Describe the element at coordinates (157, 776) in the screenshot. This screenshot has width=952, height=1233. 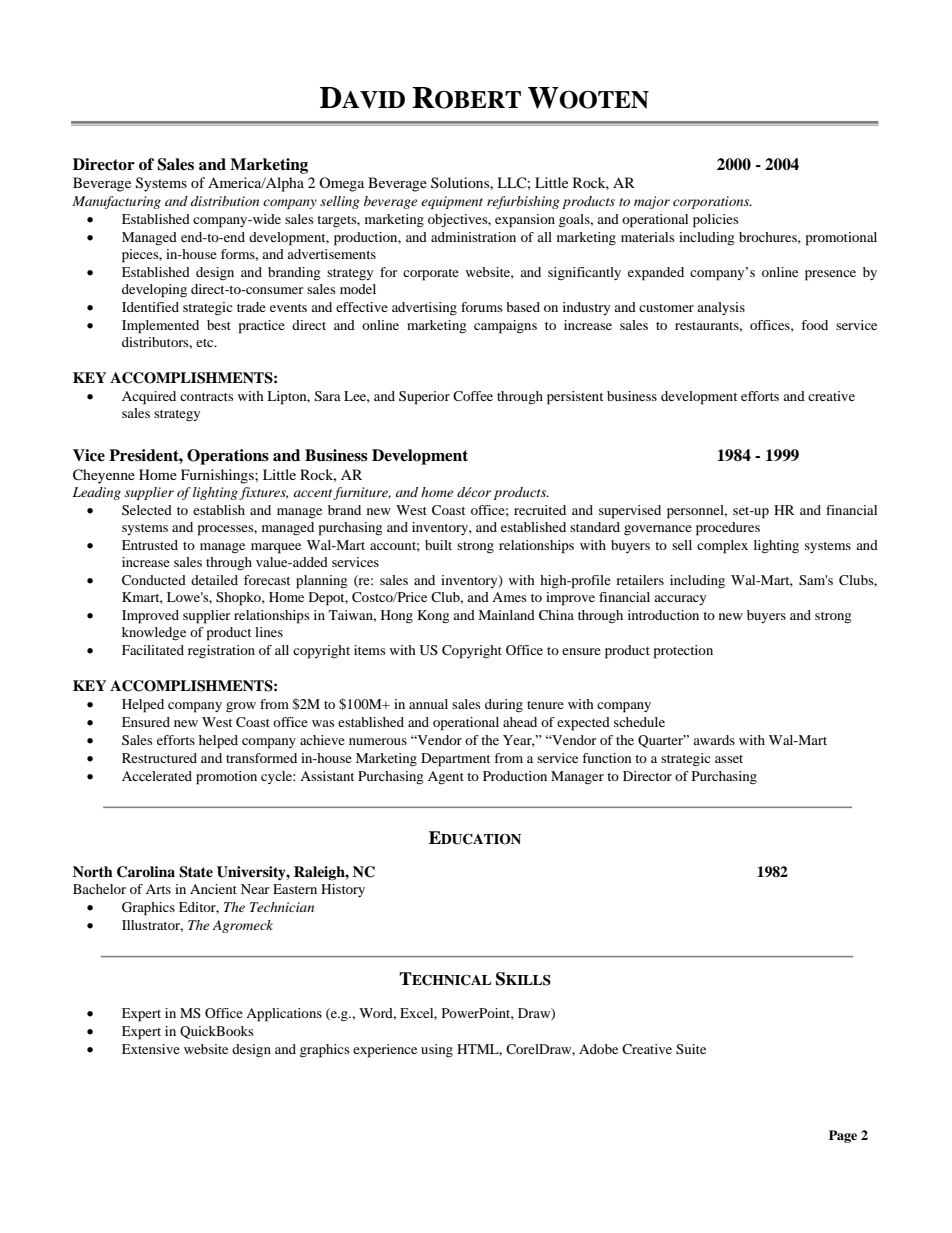
I see `Accelerated` at that location.
